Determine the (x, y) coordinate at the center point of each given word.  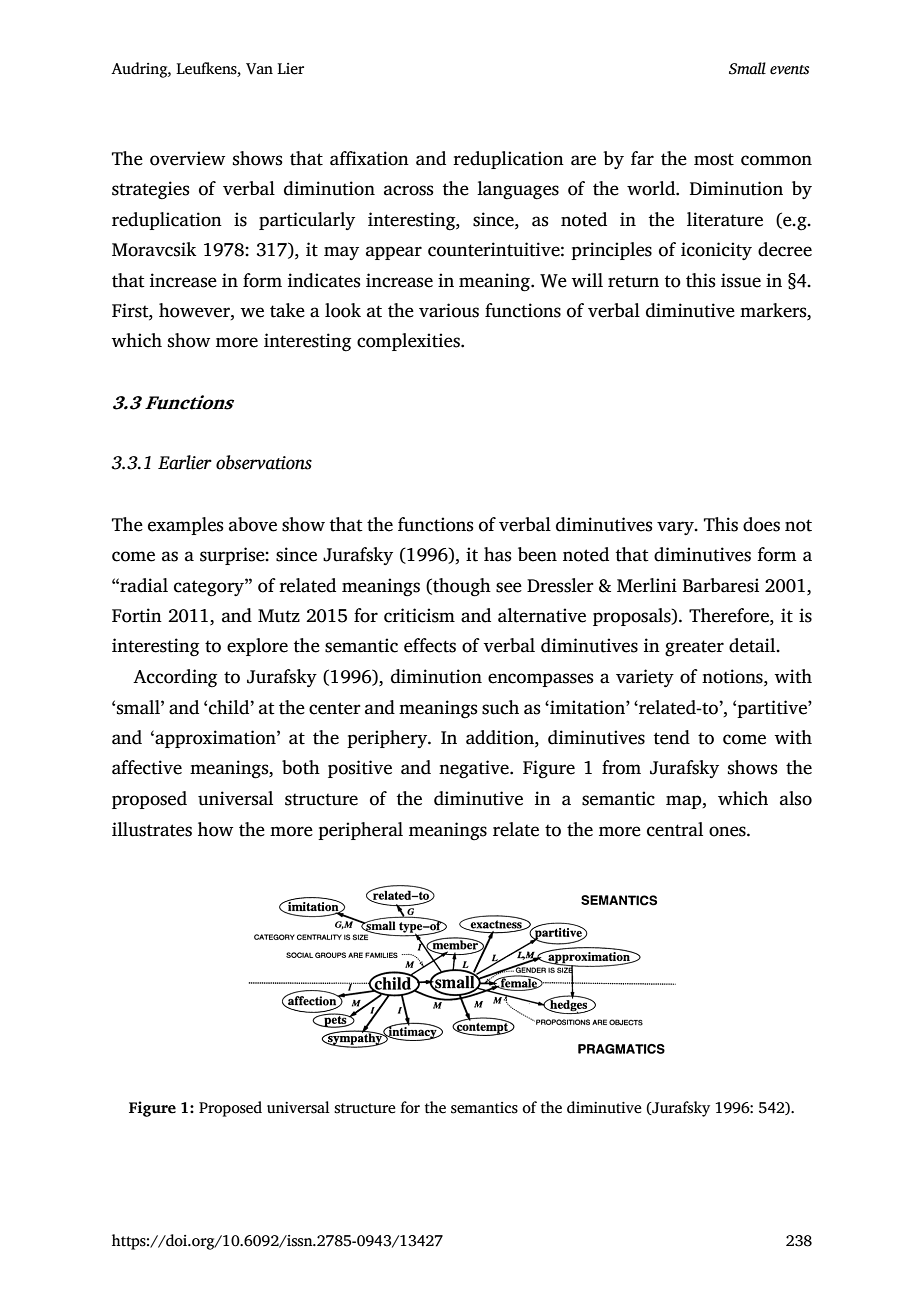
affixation (369, 158)
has (498, 554)
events (789, 70)
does (761, 524)
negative (475, 769)
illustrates (152, 829)
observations (264, 462)
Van (259, 69)
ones (728, 831)
